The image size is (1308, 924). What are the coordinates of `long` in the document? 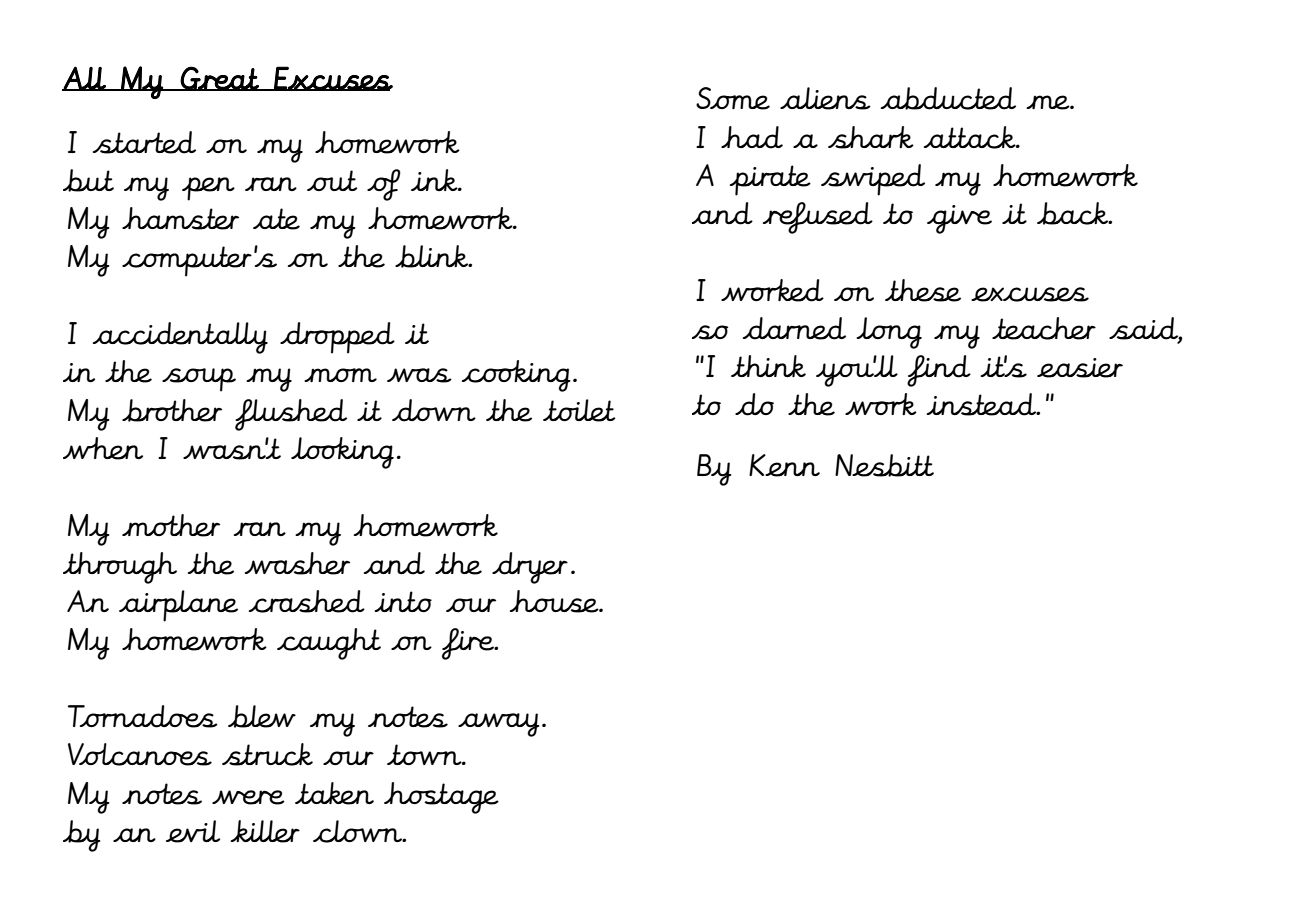 It's located at (889, 333).
